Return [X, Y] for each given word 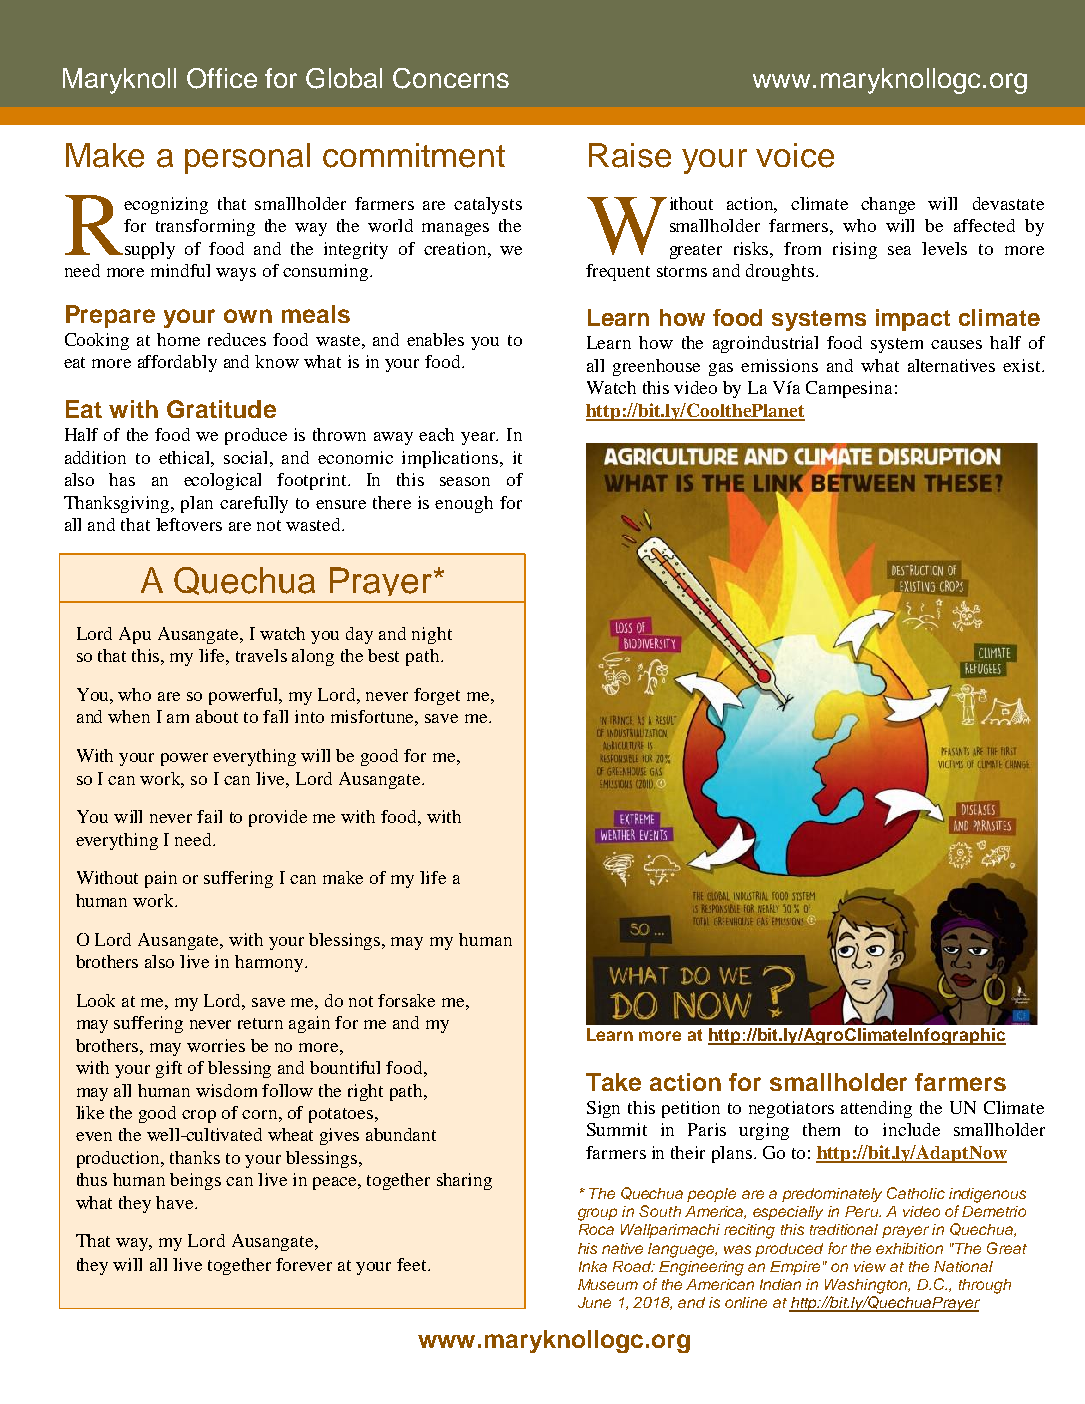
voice [795, 155]
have [176, 1202]
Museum [608, 1284]
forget [437, 696]
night [432, 635]
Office [222, 78]
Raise [630, 155]
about [217, 716]
